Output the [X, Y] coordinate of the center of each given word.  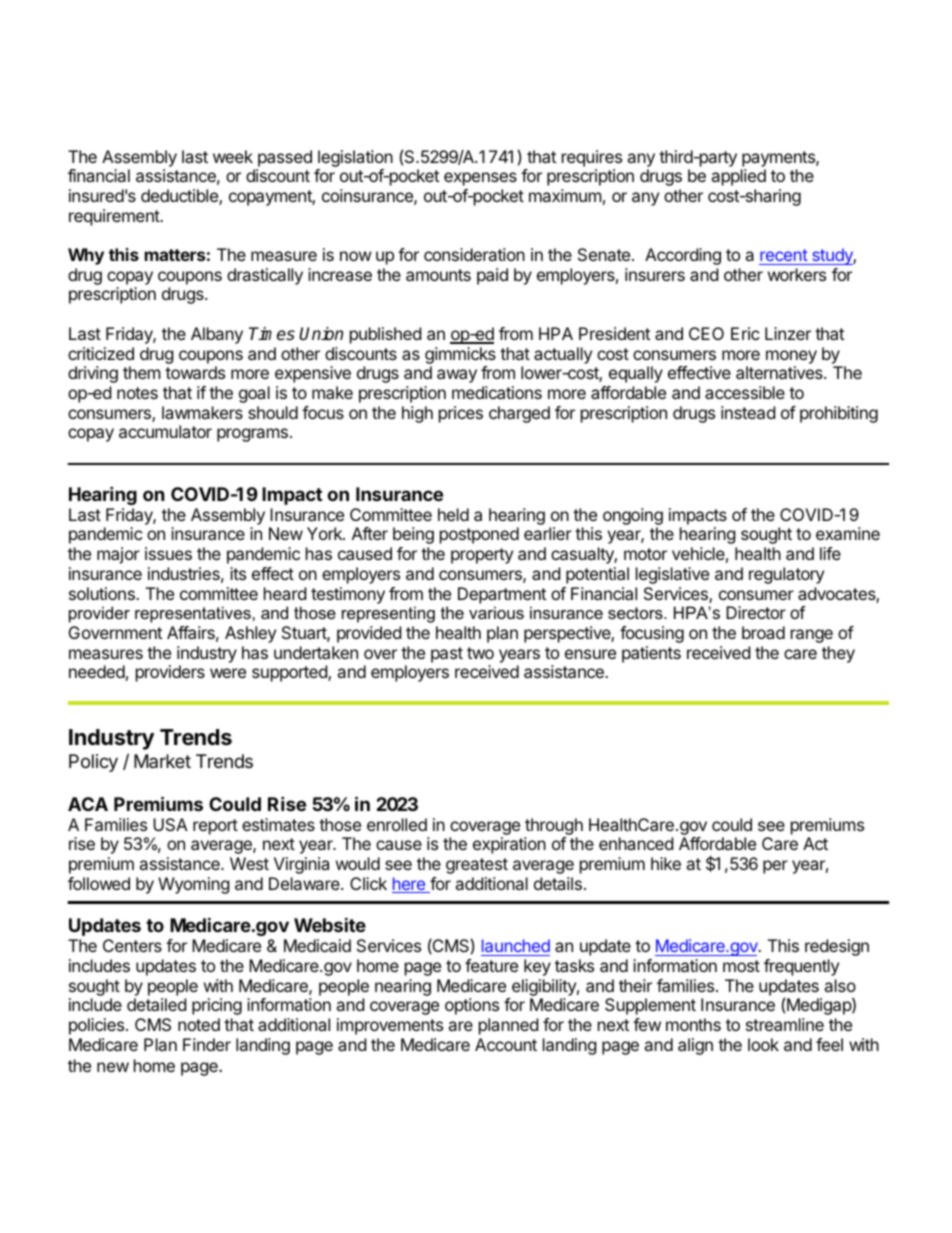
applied [738, 177]
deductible [180, 197]
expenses [480, 179]
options [472, 1006]
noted [199, 1024]
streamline [785, 1024]
